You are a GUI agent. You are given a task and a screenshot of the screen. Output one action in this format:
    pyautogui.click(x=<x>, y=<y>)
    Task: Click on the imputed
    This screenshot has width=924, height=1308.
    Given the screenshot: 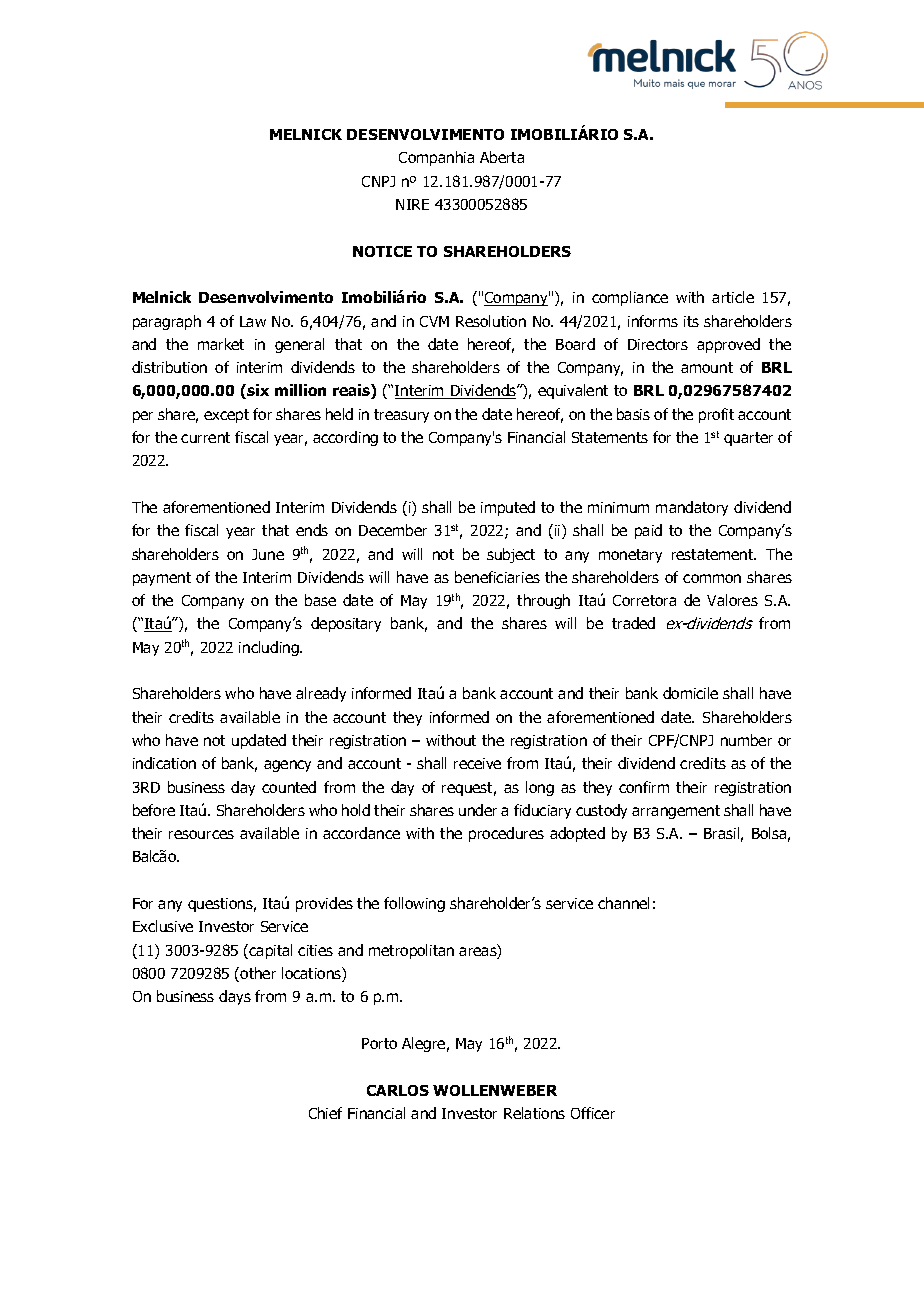 What is the action you would take?
    pyautogui.click(x=508, y=508)
